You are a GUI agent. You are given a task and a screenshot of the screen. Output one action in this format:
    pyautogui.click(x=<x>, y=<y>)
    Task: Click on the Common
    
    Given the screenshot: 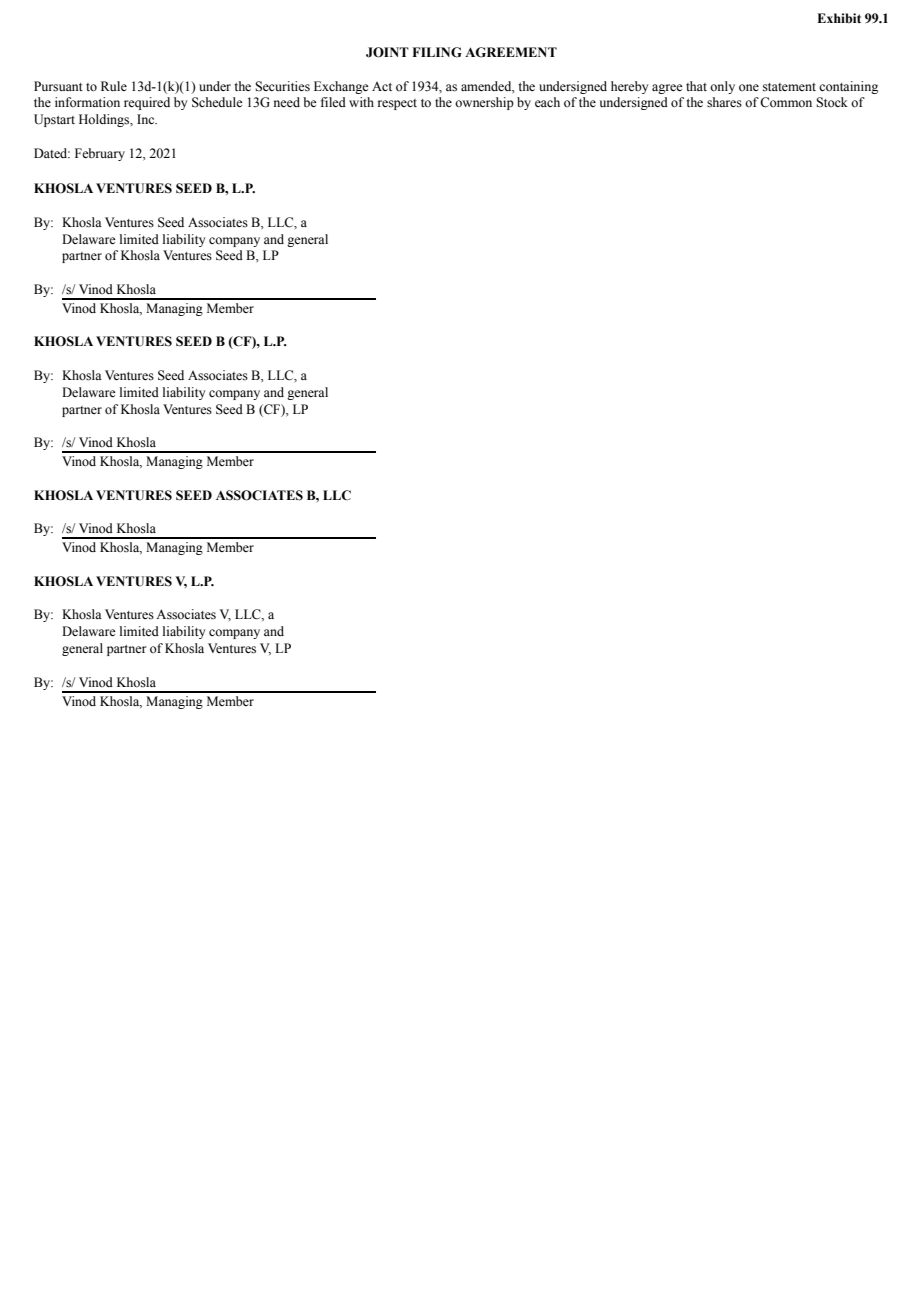 What is the action you would take?
    pyautogui.click(x=786, y=102)
